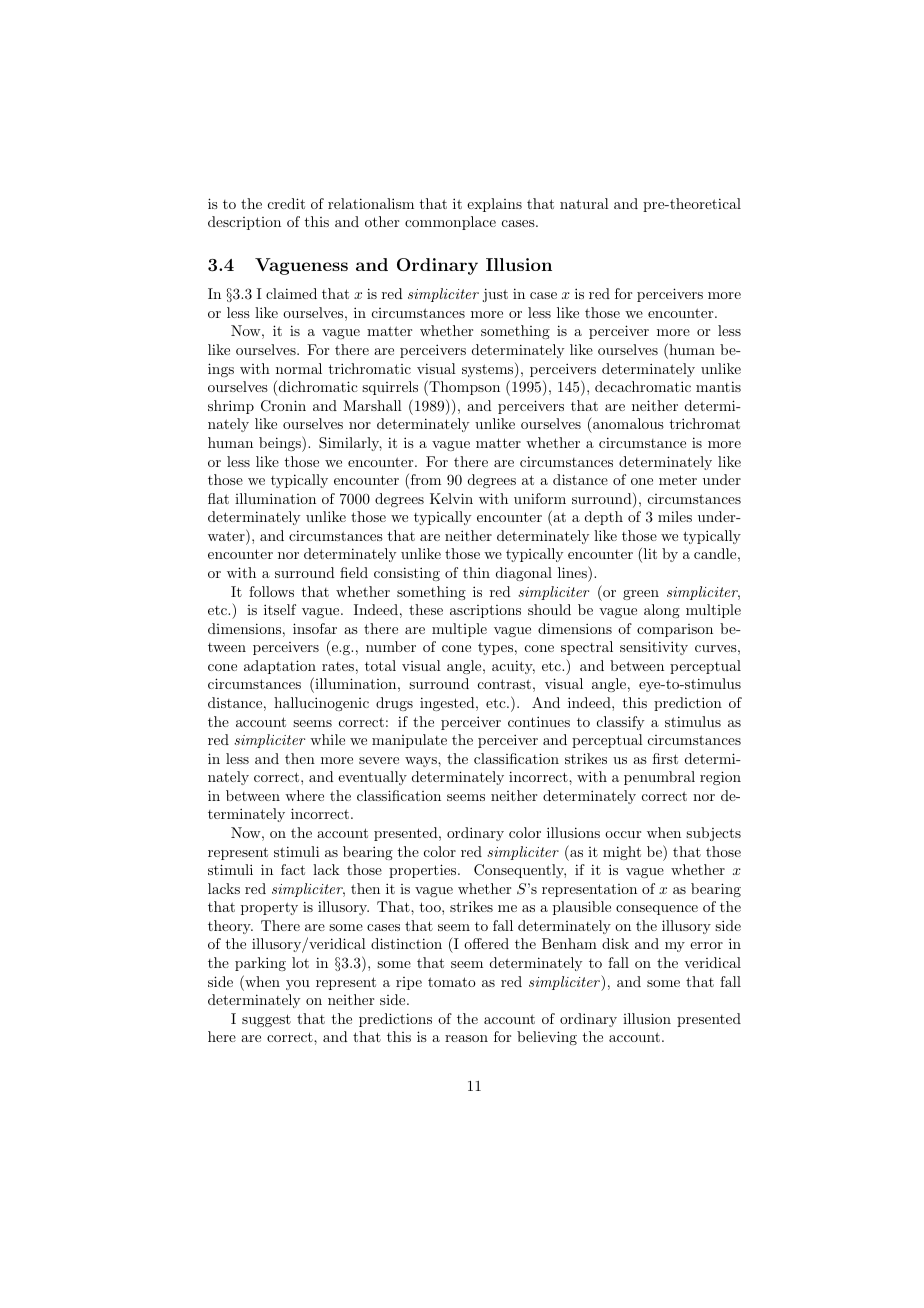  What do you see at coordinates (627, 423) in the screenshot?
I see `anomalous` at bounding box center [627, 423].
